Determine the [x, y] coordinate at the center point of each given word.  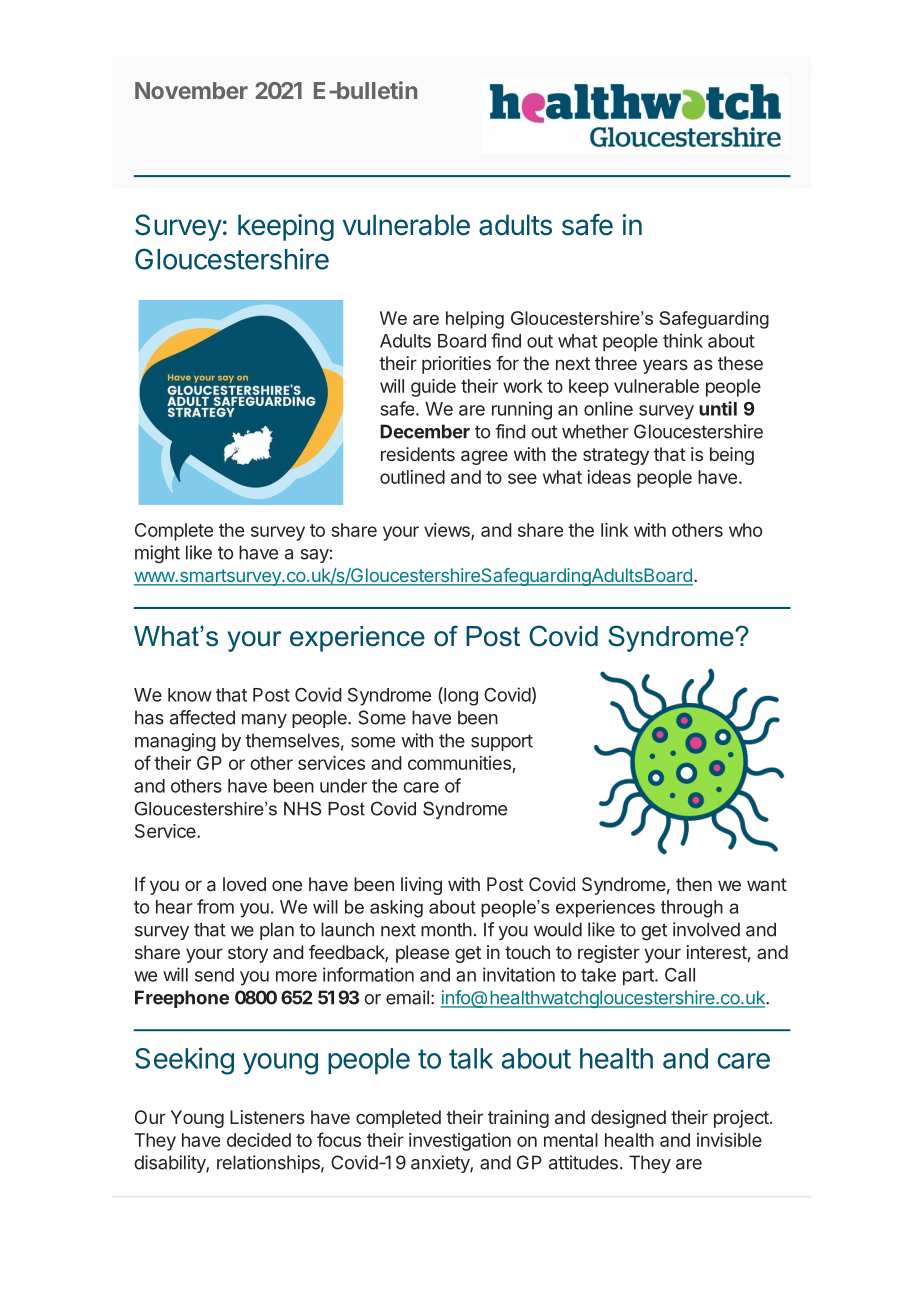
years [665, 366]
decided [259, 1140]
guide [433, 388]
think [683, 340]
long [460, 696]
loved [244, 884]
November [191, 90]
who [745, 530]
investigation [460, 1142]
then [694, 884]
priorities [456, 365]
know [190, 695]
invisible [729, 1140]
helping [475, 320]
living [421, 886]
